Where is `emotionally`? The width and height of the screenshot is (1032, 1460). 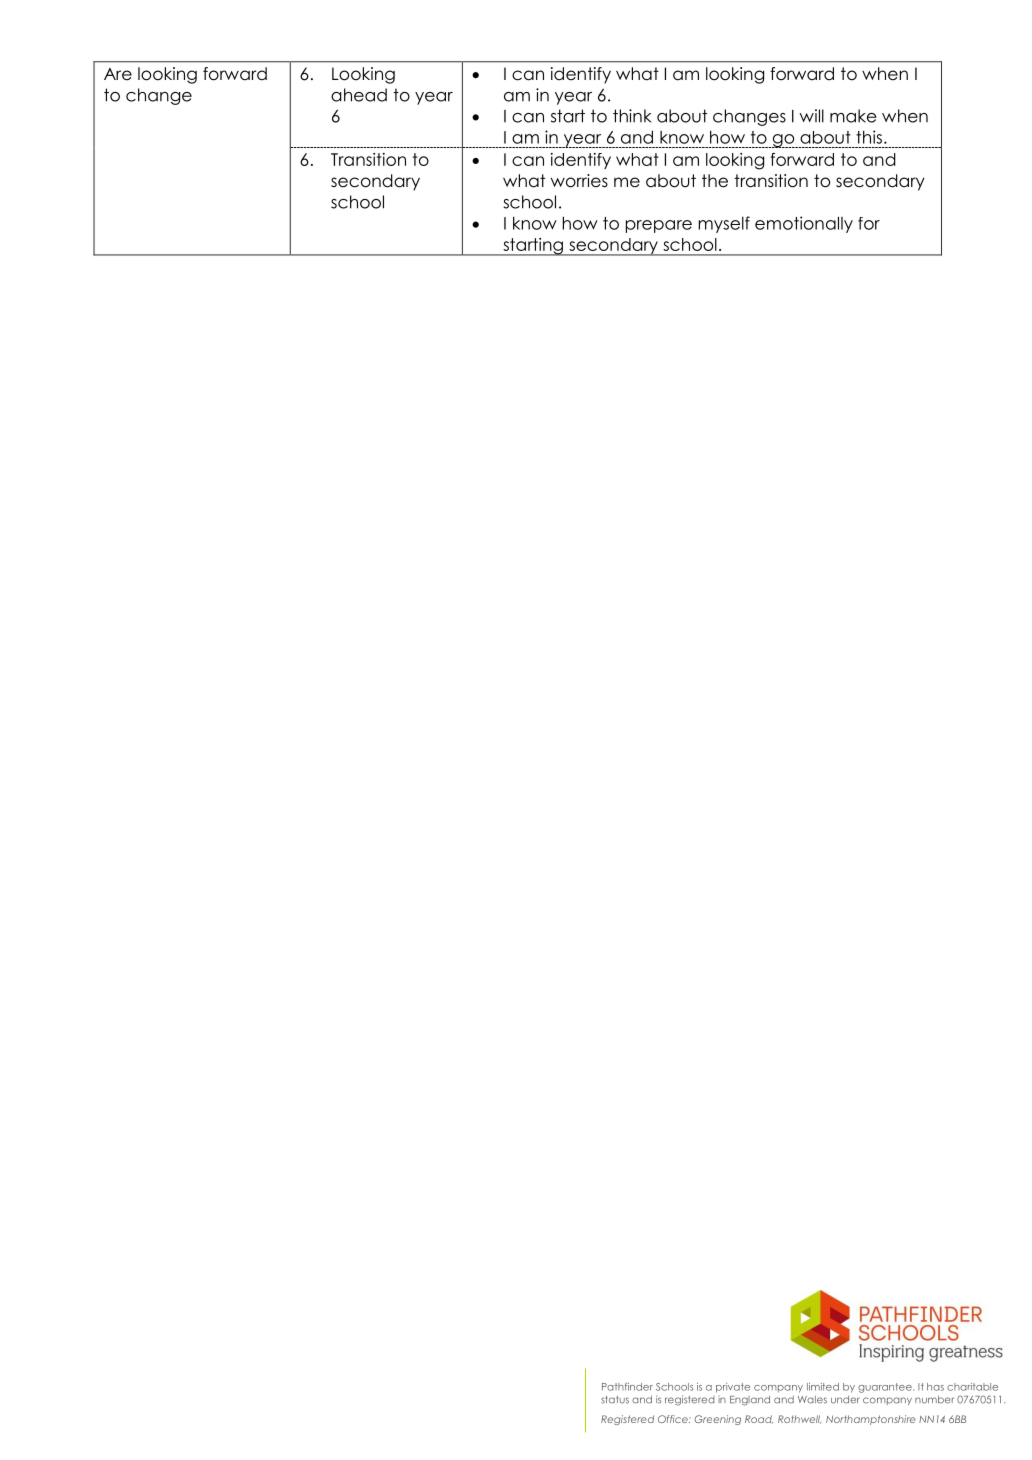 emotionally is located at coordinates (804, 224).
